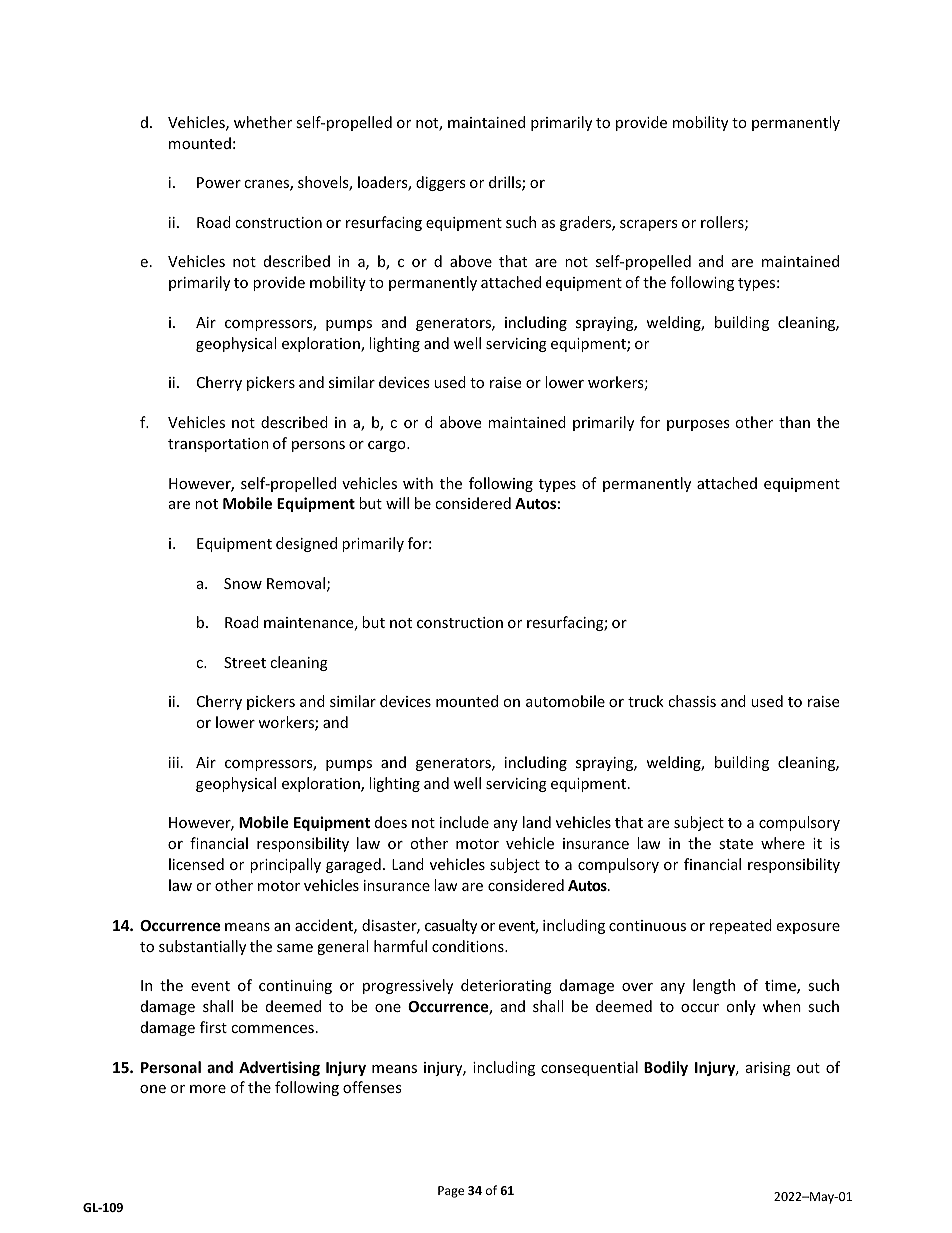 This document has height=1233, width=952. I want to click on purposes, so click(698, 425).
